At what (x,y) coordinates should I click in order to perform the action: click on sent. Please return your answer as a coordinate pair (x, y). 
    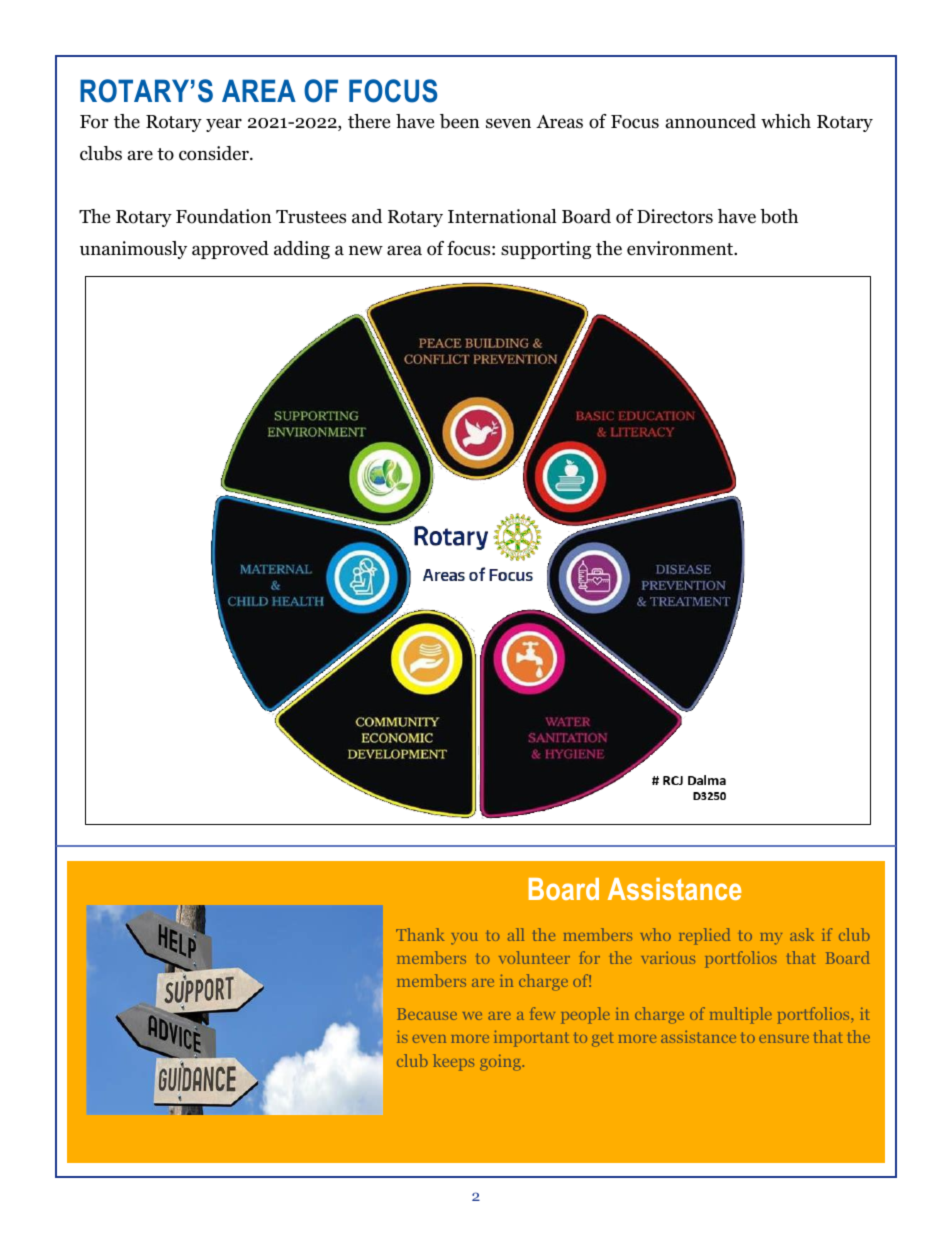
    Looking at the image, I should click on (618, 423).
